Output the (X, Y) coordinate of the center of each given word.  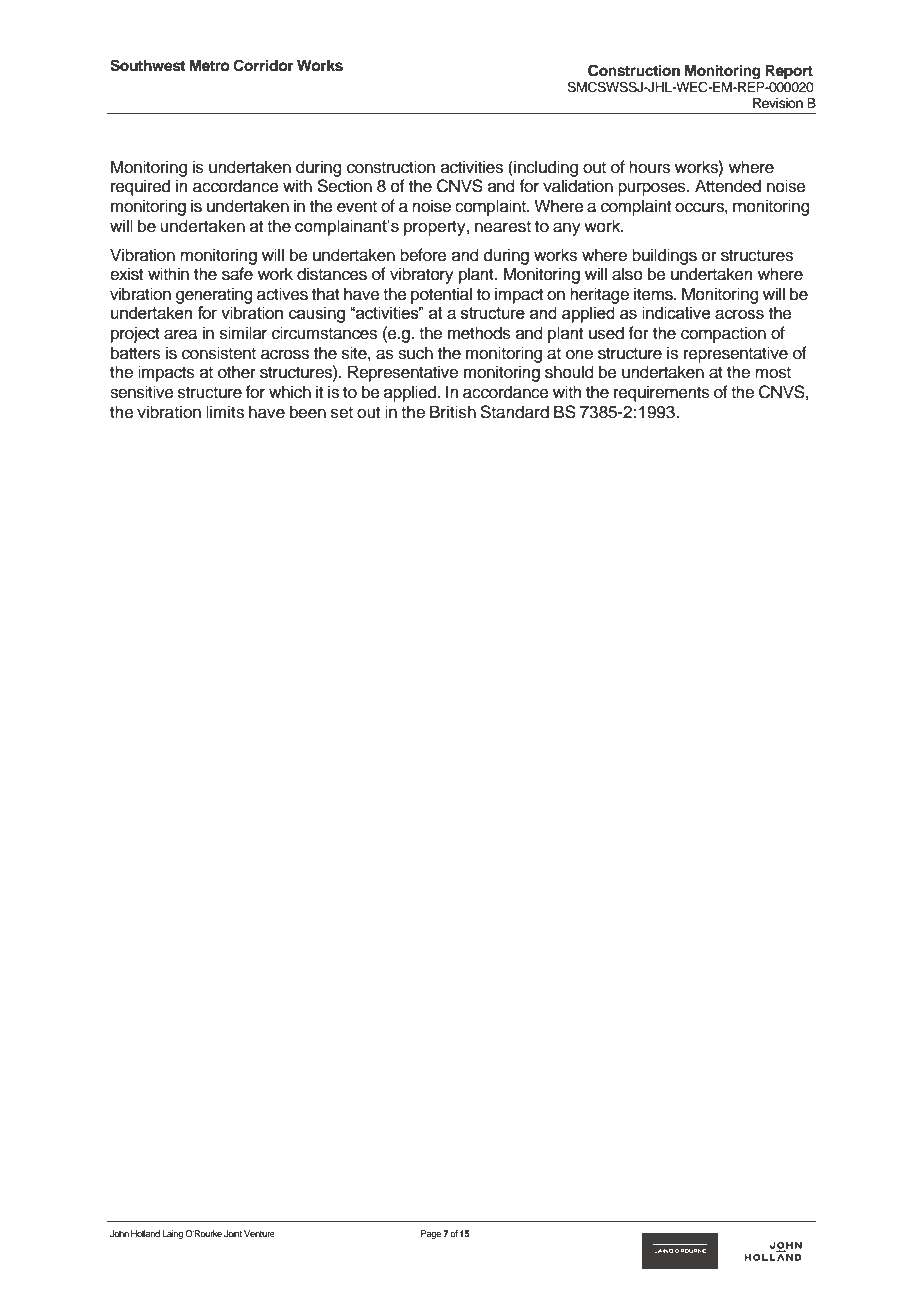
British (453, 412)
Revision (778, 103)
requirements (662, 393)
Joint (233, 1233)
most (773, 373)
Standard (514, 412)
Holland (145, 1233)
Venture (259, 1233)
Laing (172, 1234)
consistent (219, 353)
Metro (210, 66)
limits (225, 412)
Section (344, 186)
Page (431, 1234)
